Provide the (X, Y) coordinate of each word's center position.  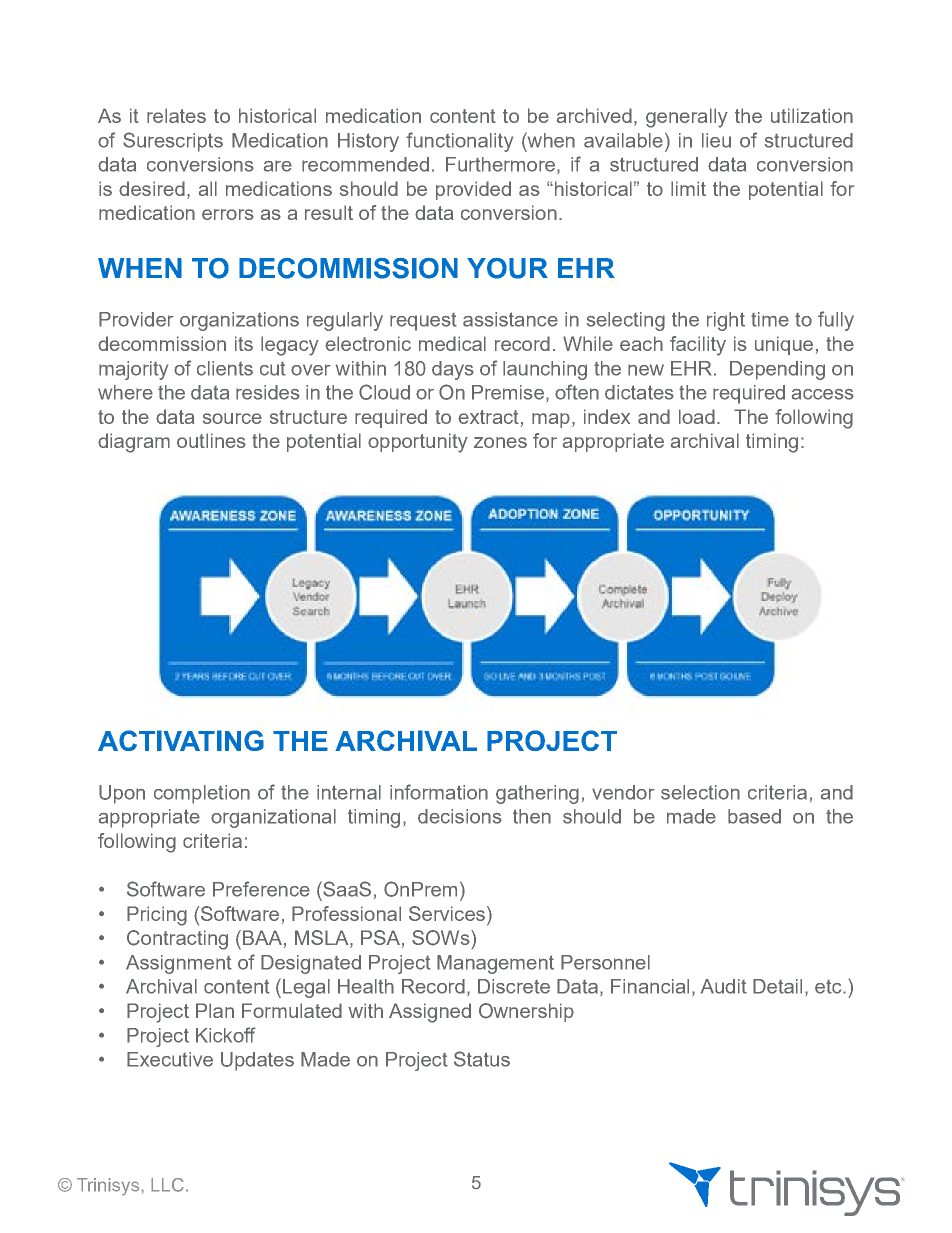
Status (482, 1059)
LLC (167, 1185)
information (439, 792)
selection (700, 792)
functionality (459, 142)
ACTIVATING (181, 740)
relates (176, 115)
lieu (716, 140)
